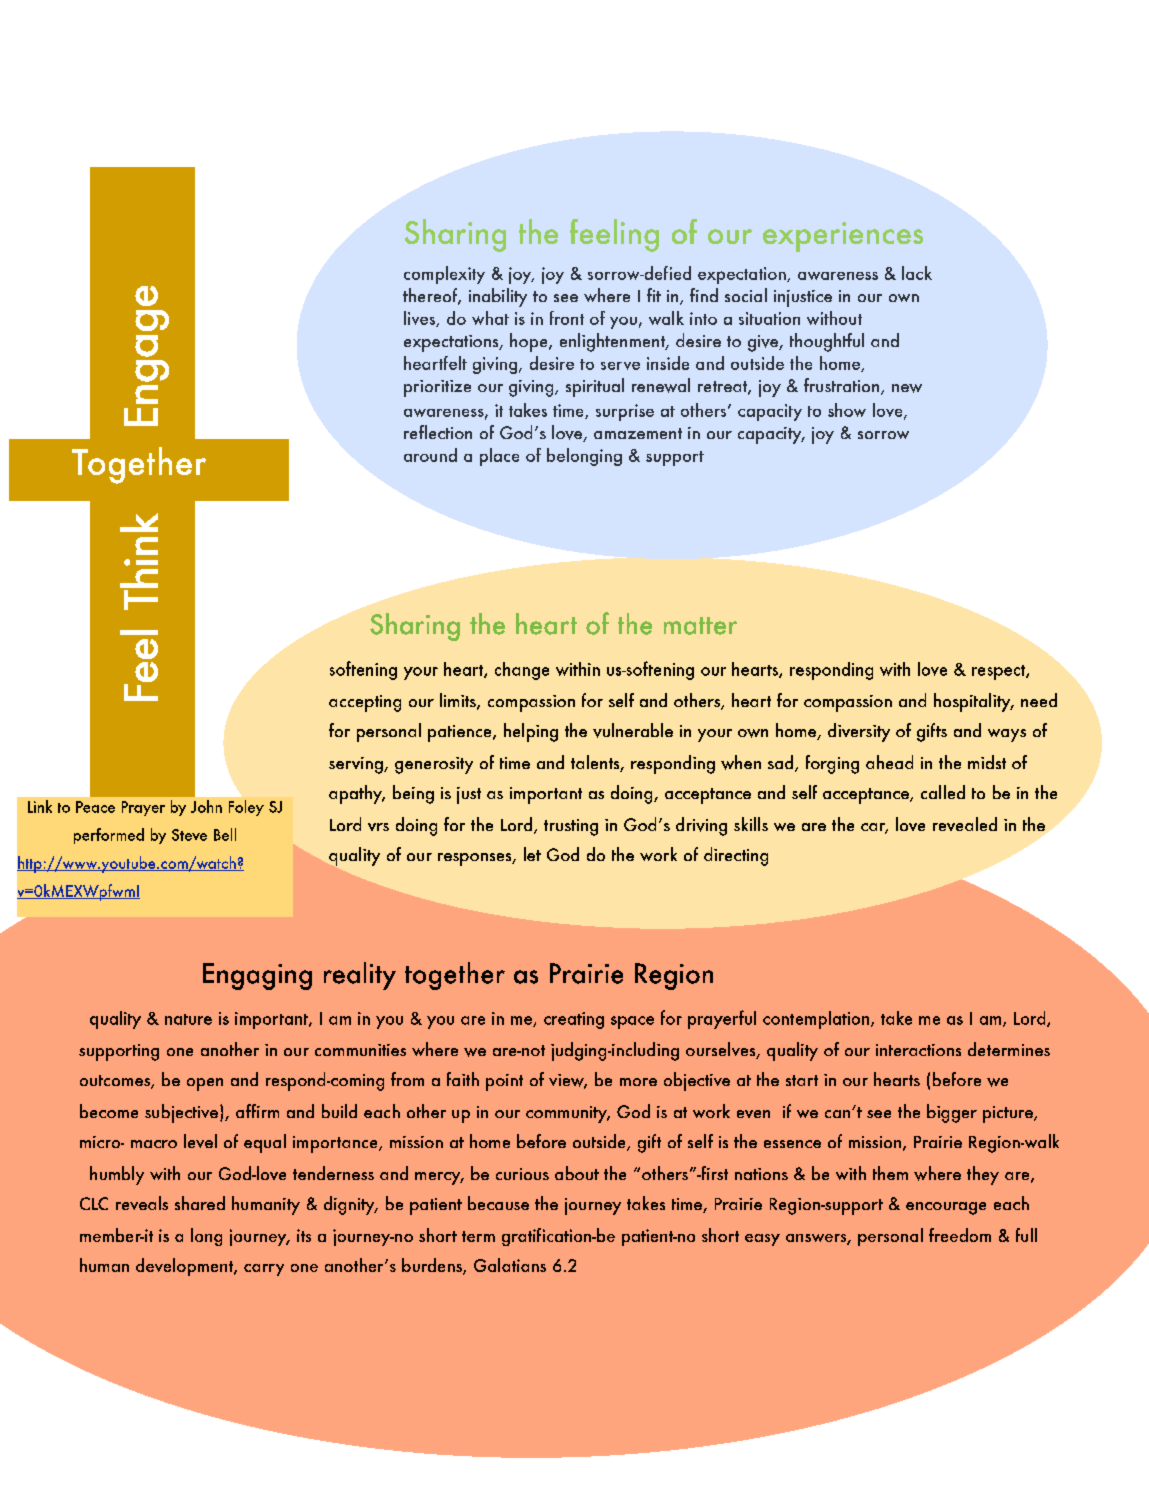 Image resolution: width=1149 pixels, height=1486 pixels. Describe the element at coordinates (142, 1203) in the screenshot. I see `reveals` at that location.
